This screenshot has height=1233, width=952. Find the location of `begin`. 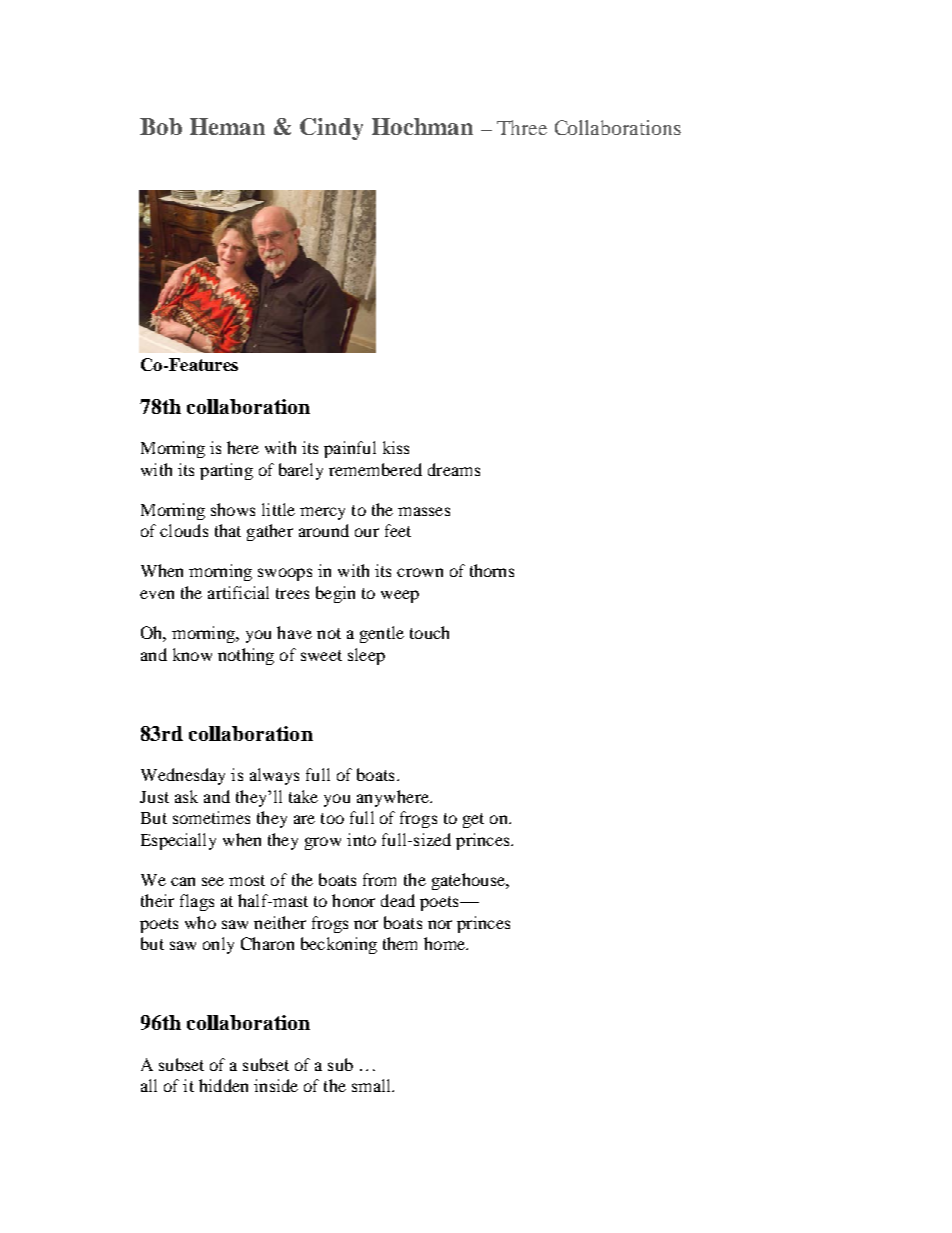

begin is located at coordinates (335, 594).
